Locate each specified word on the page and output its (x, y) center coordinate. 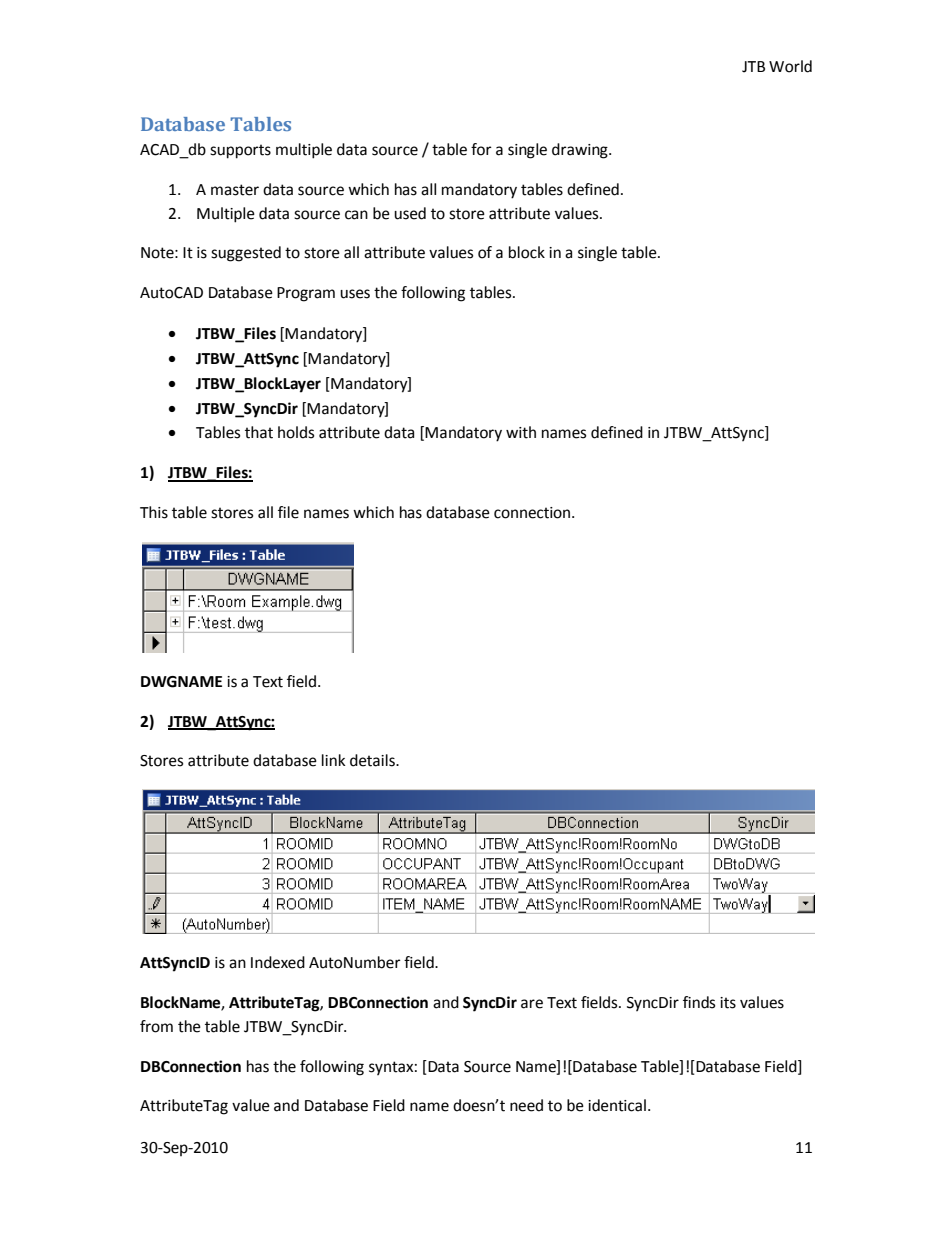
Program (306, 294)
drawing (581, 151)
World (790, 66)
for (481, 149)
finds (699, 1002)
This (154, 512)
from (156, 1026)
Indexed (278, 962)
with (521, 432)
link (334, 760)
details (373, 760)
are (532, 1004)
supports (240, 151)
